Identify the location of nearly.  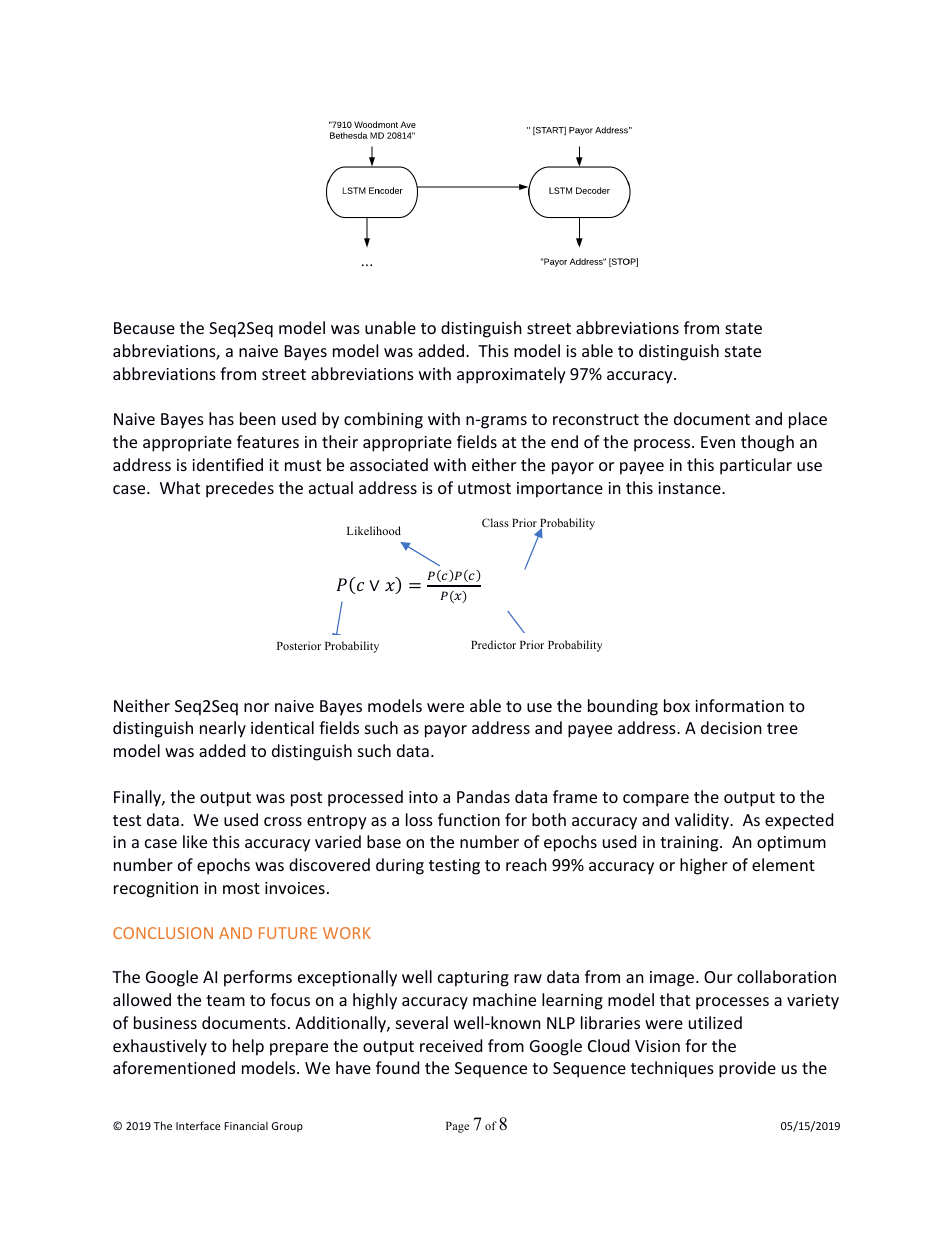
(223, 729).
